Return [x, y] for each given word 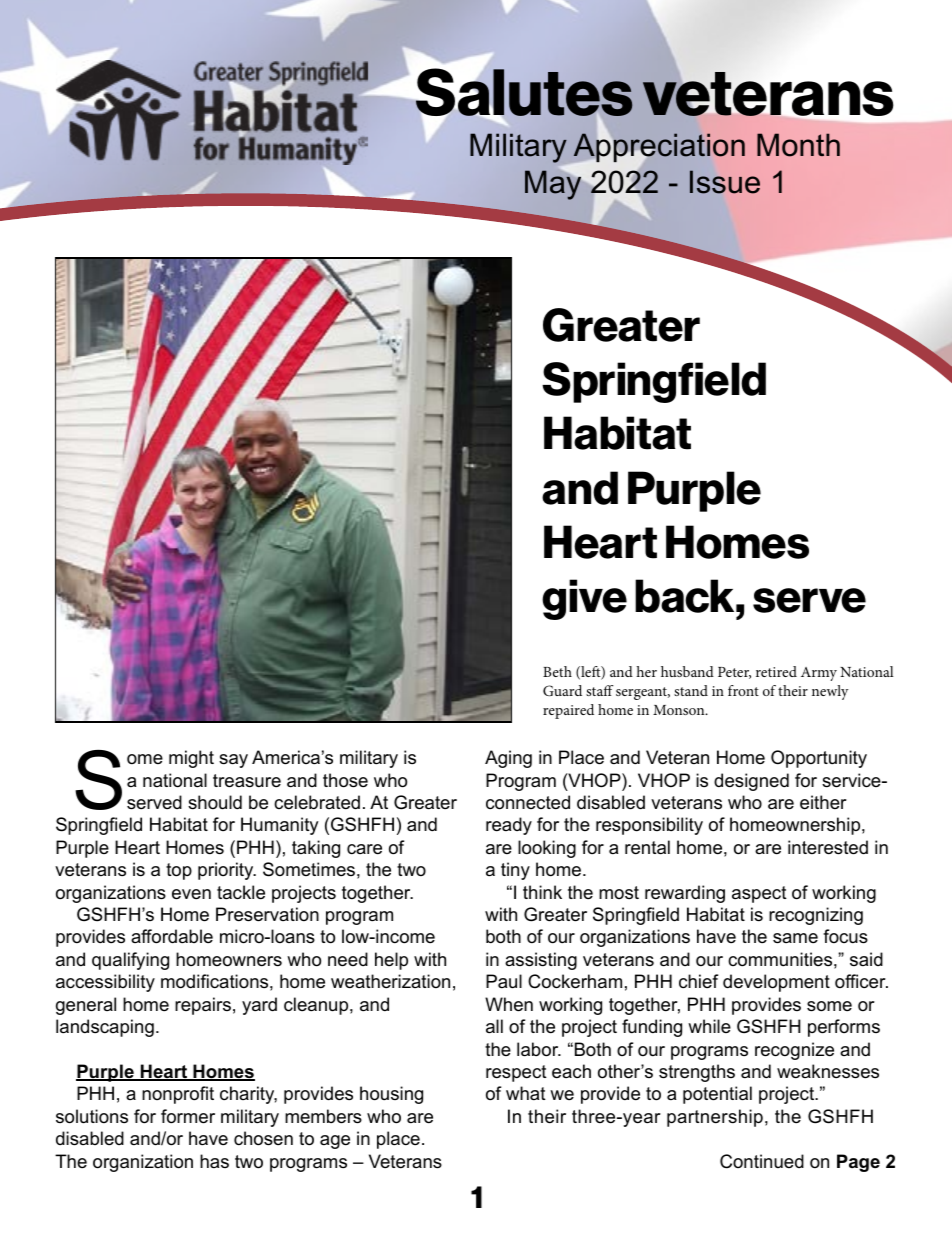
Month [798, 145]
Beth [557, 671]
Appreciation [659, 148]
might [191, 759]
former [188, 1116]
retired [776, 671]
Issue [725, 182]
